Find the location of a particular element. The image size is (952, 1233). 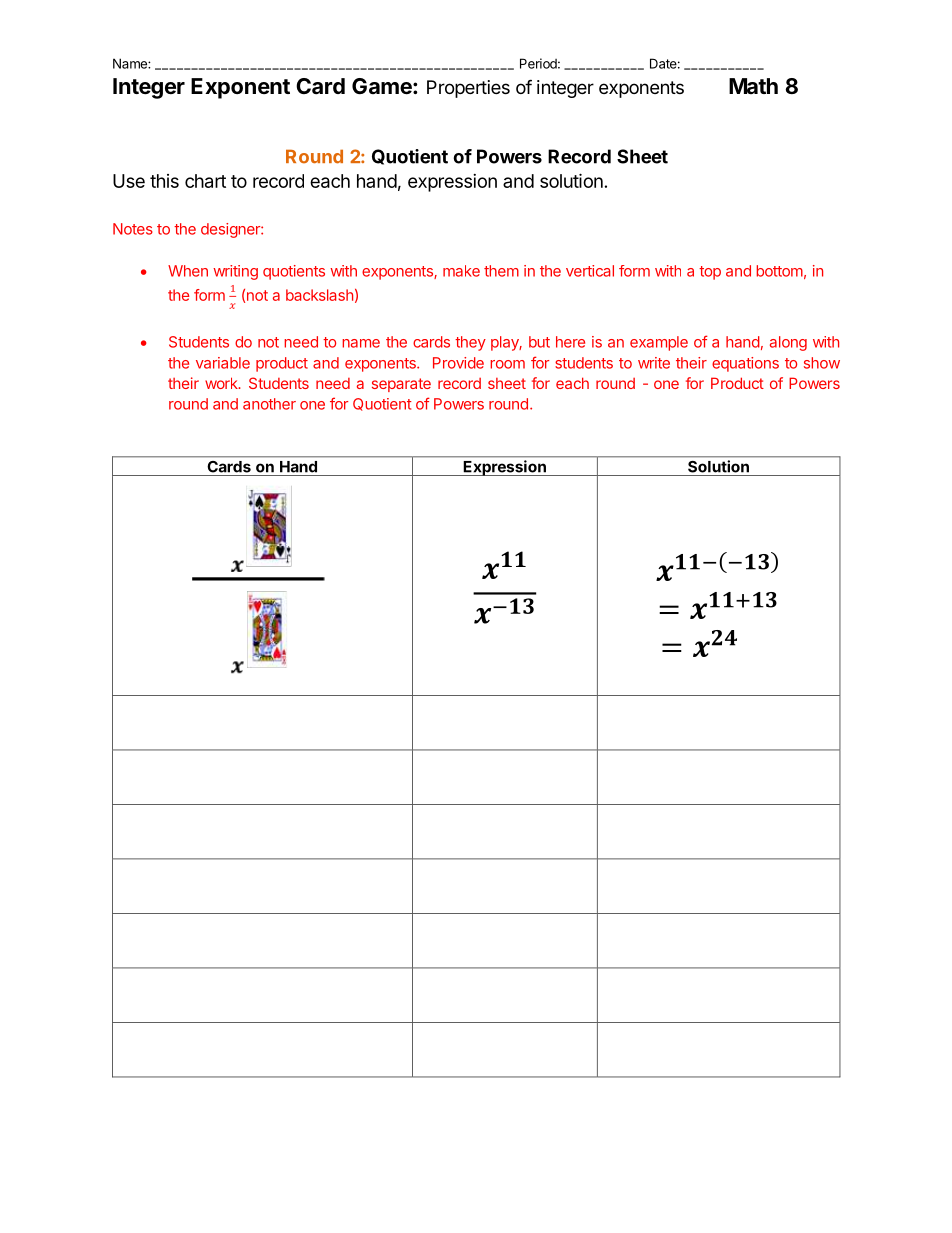

make is located at coordinates (461, 271).
